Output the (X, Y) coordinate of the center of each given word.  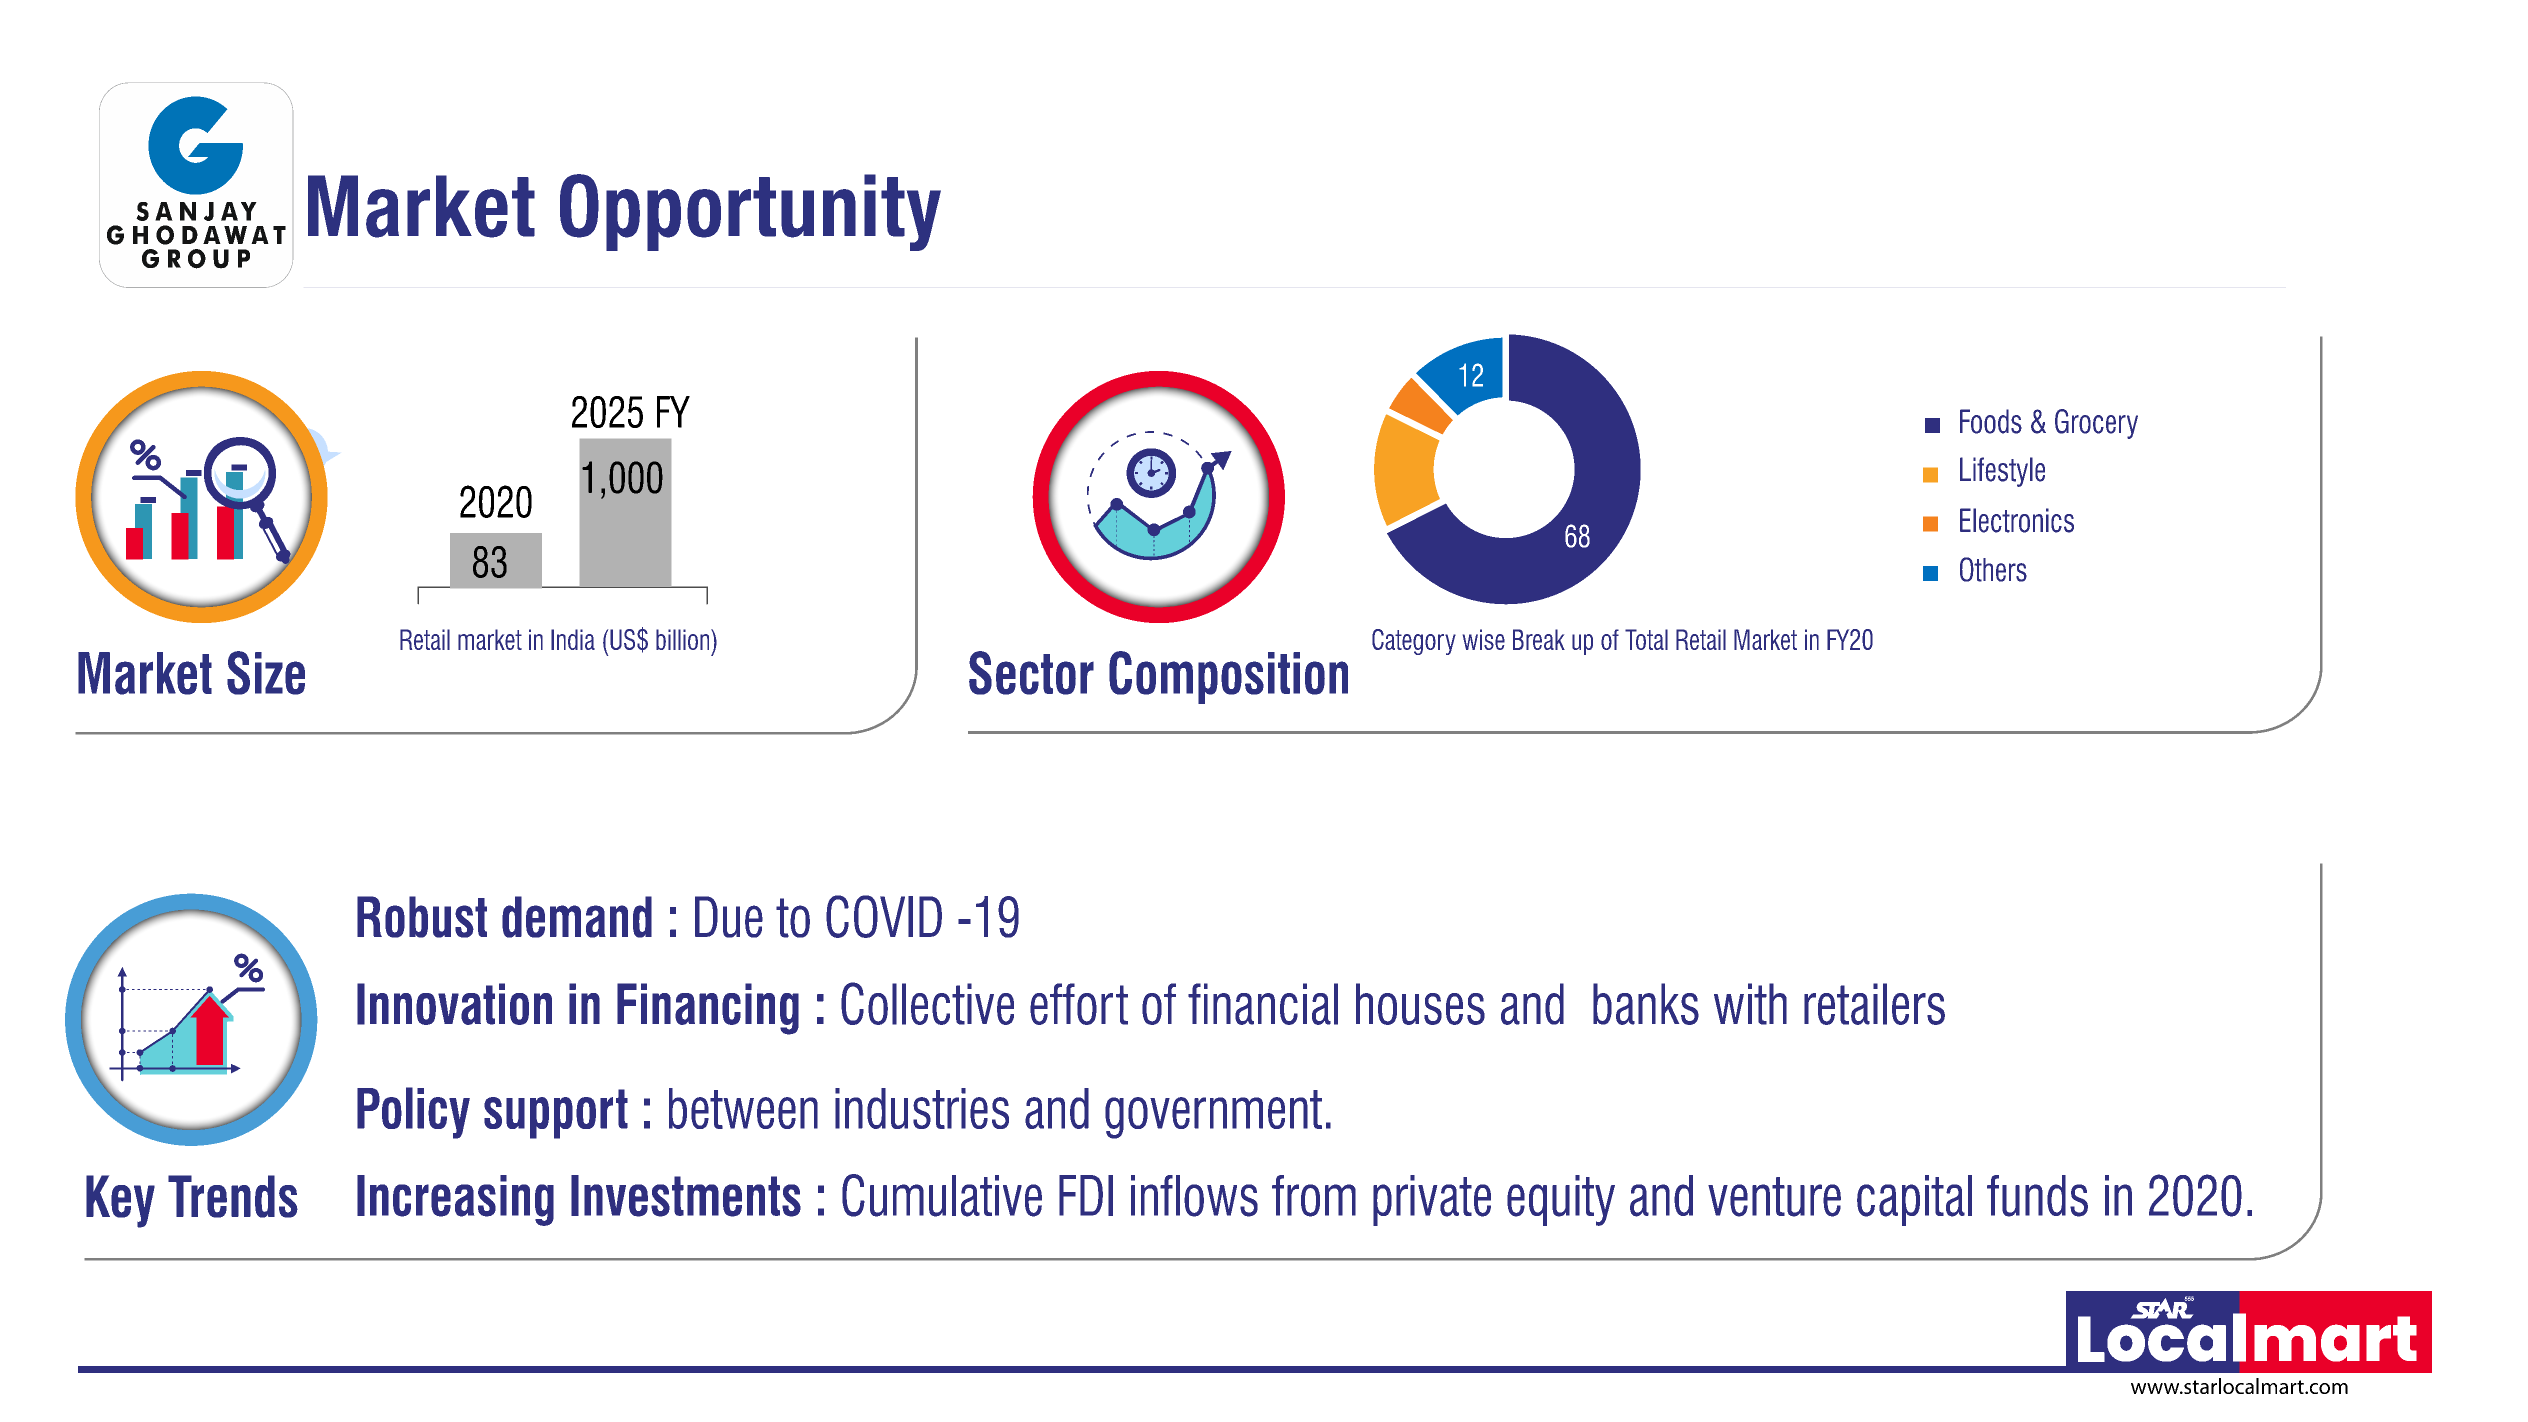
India (573, 639)
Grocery (2096, 424)
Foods (1991, 421)
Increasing (455, 1200)
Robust (422, 917)
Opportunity (750, 212)
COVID (884, 916)
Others (1993, 569)
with (1750, 1004)
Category (1414, 642)
